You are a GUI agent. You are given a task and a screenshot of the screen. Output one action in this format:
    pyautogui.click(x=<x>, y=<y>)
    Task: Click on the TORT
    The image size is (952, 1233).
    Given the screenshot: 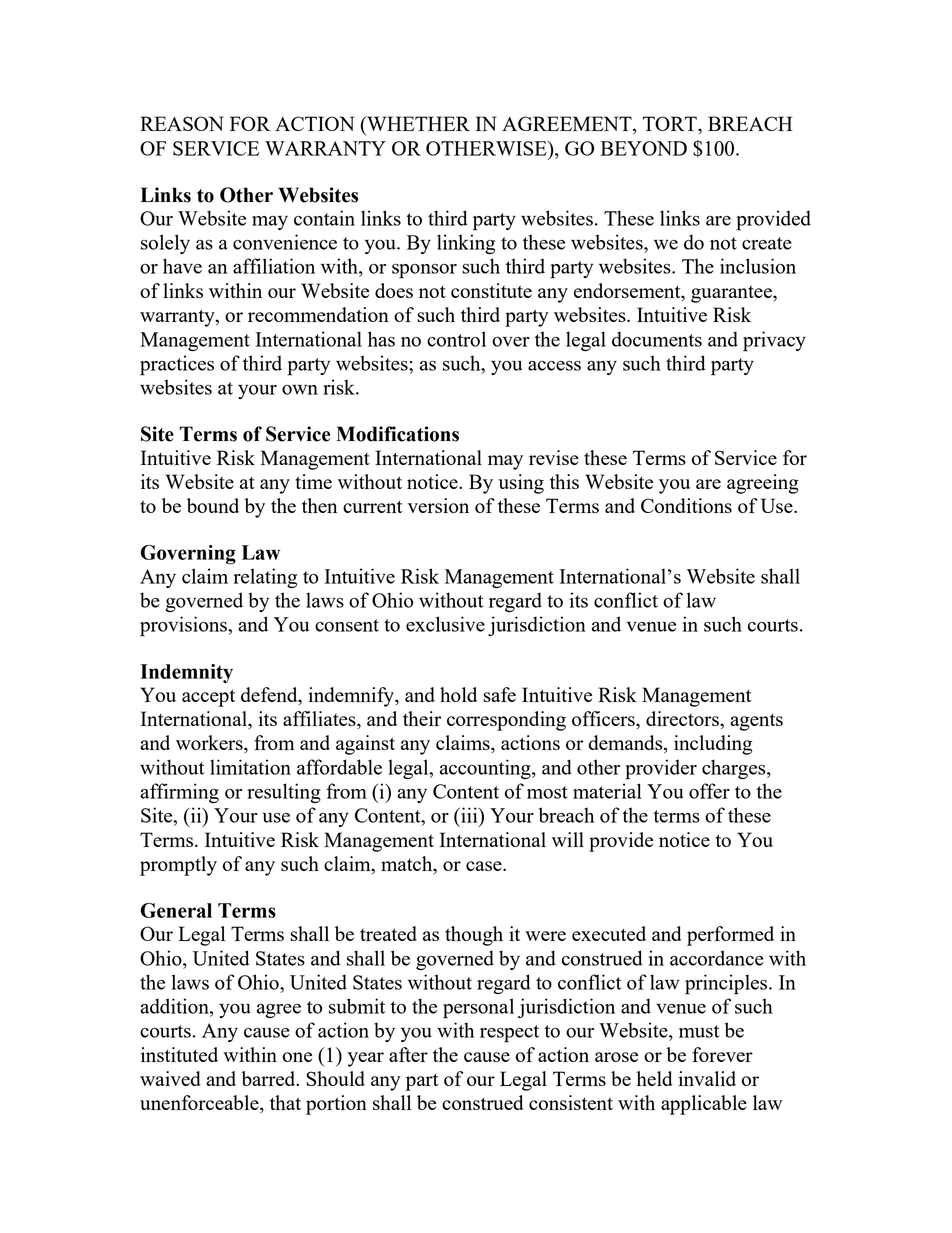 What is the action you would take?
    pyautogui.click(x=671, y=123)
